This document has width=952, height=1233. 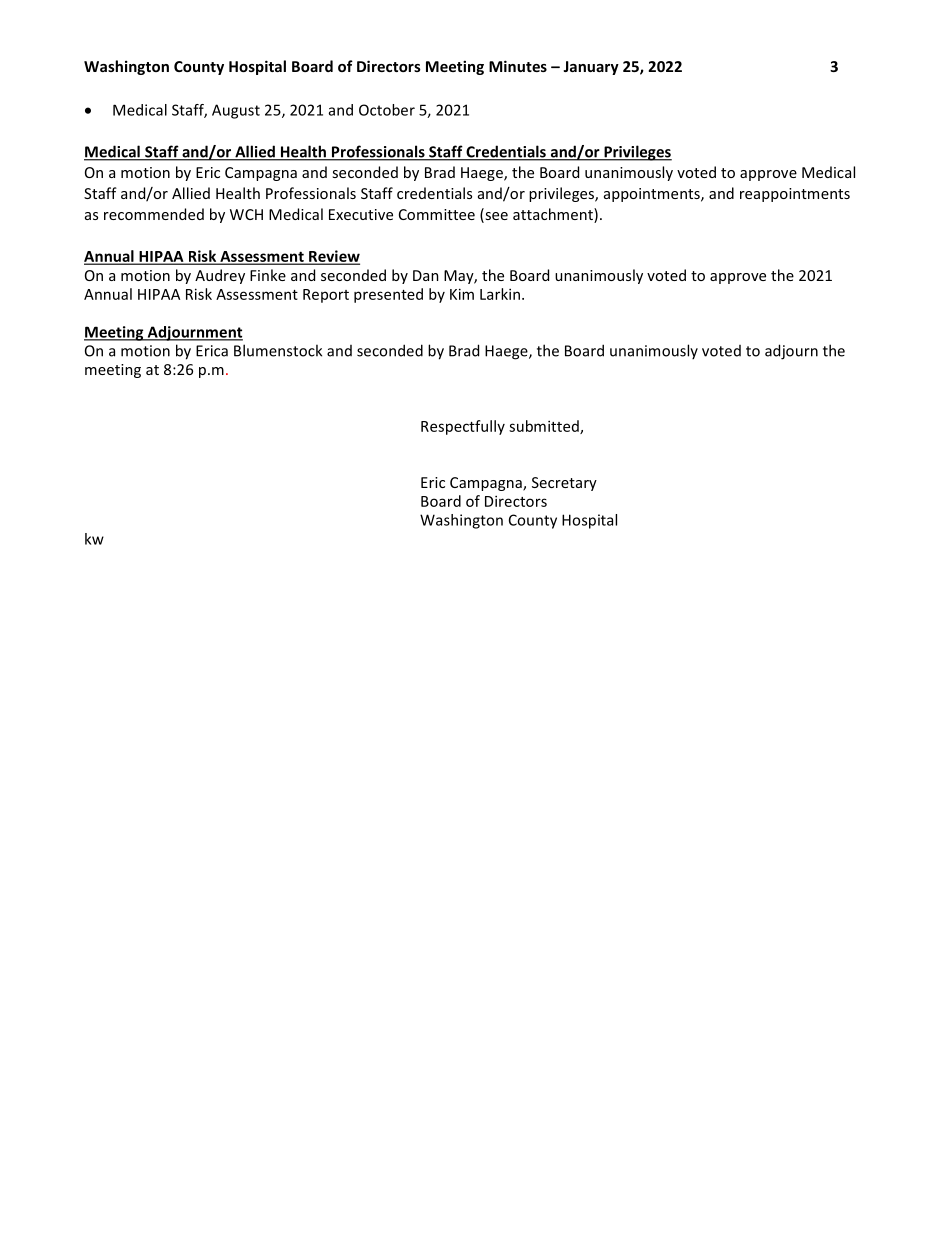 I want to click on August, so click(x=236, y=111).
